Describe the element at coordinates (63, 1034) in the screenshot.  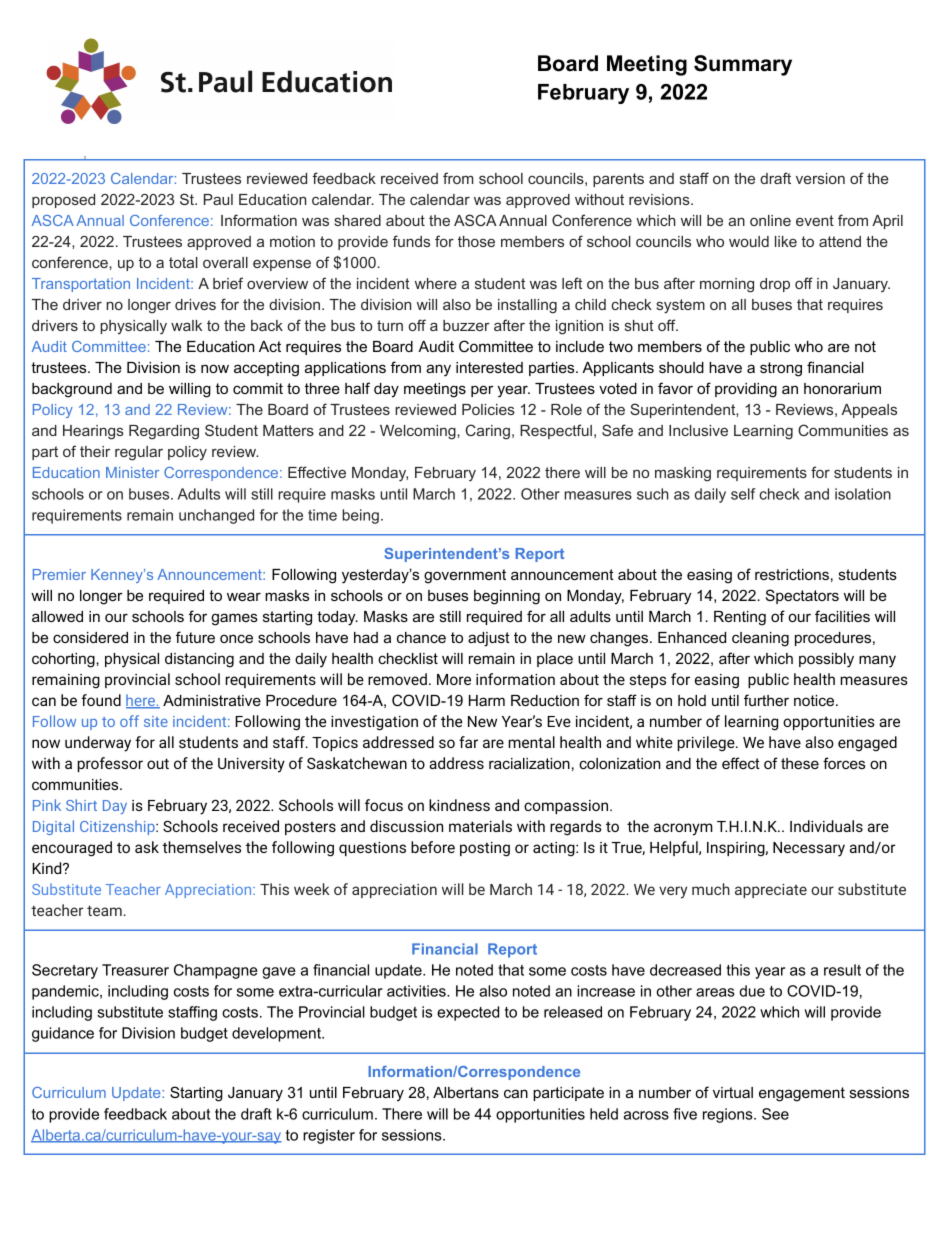
I see `guidance` at that location.
